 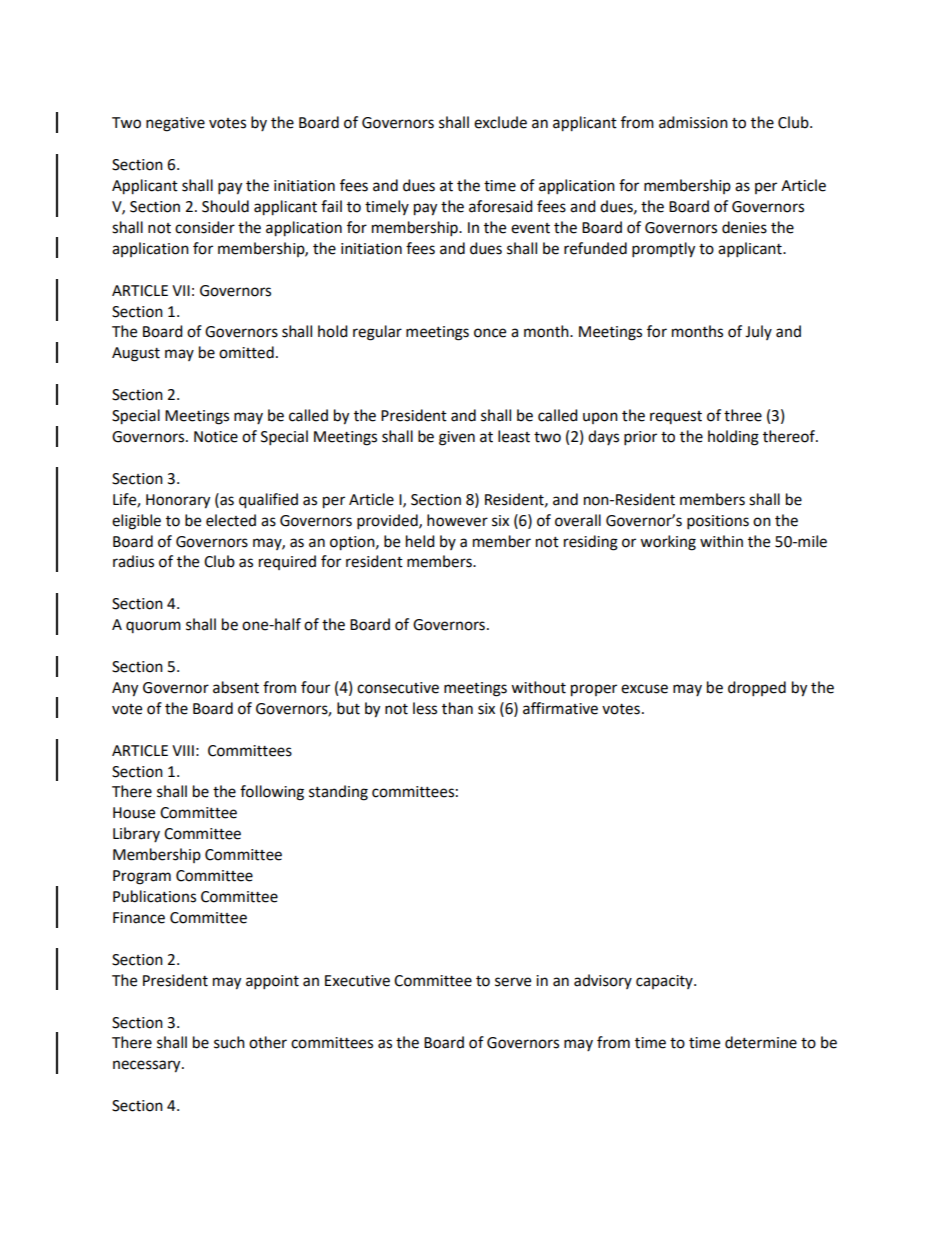 I want to click on quorum, so click(x=153, y=627).
